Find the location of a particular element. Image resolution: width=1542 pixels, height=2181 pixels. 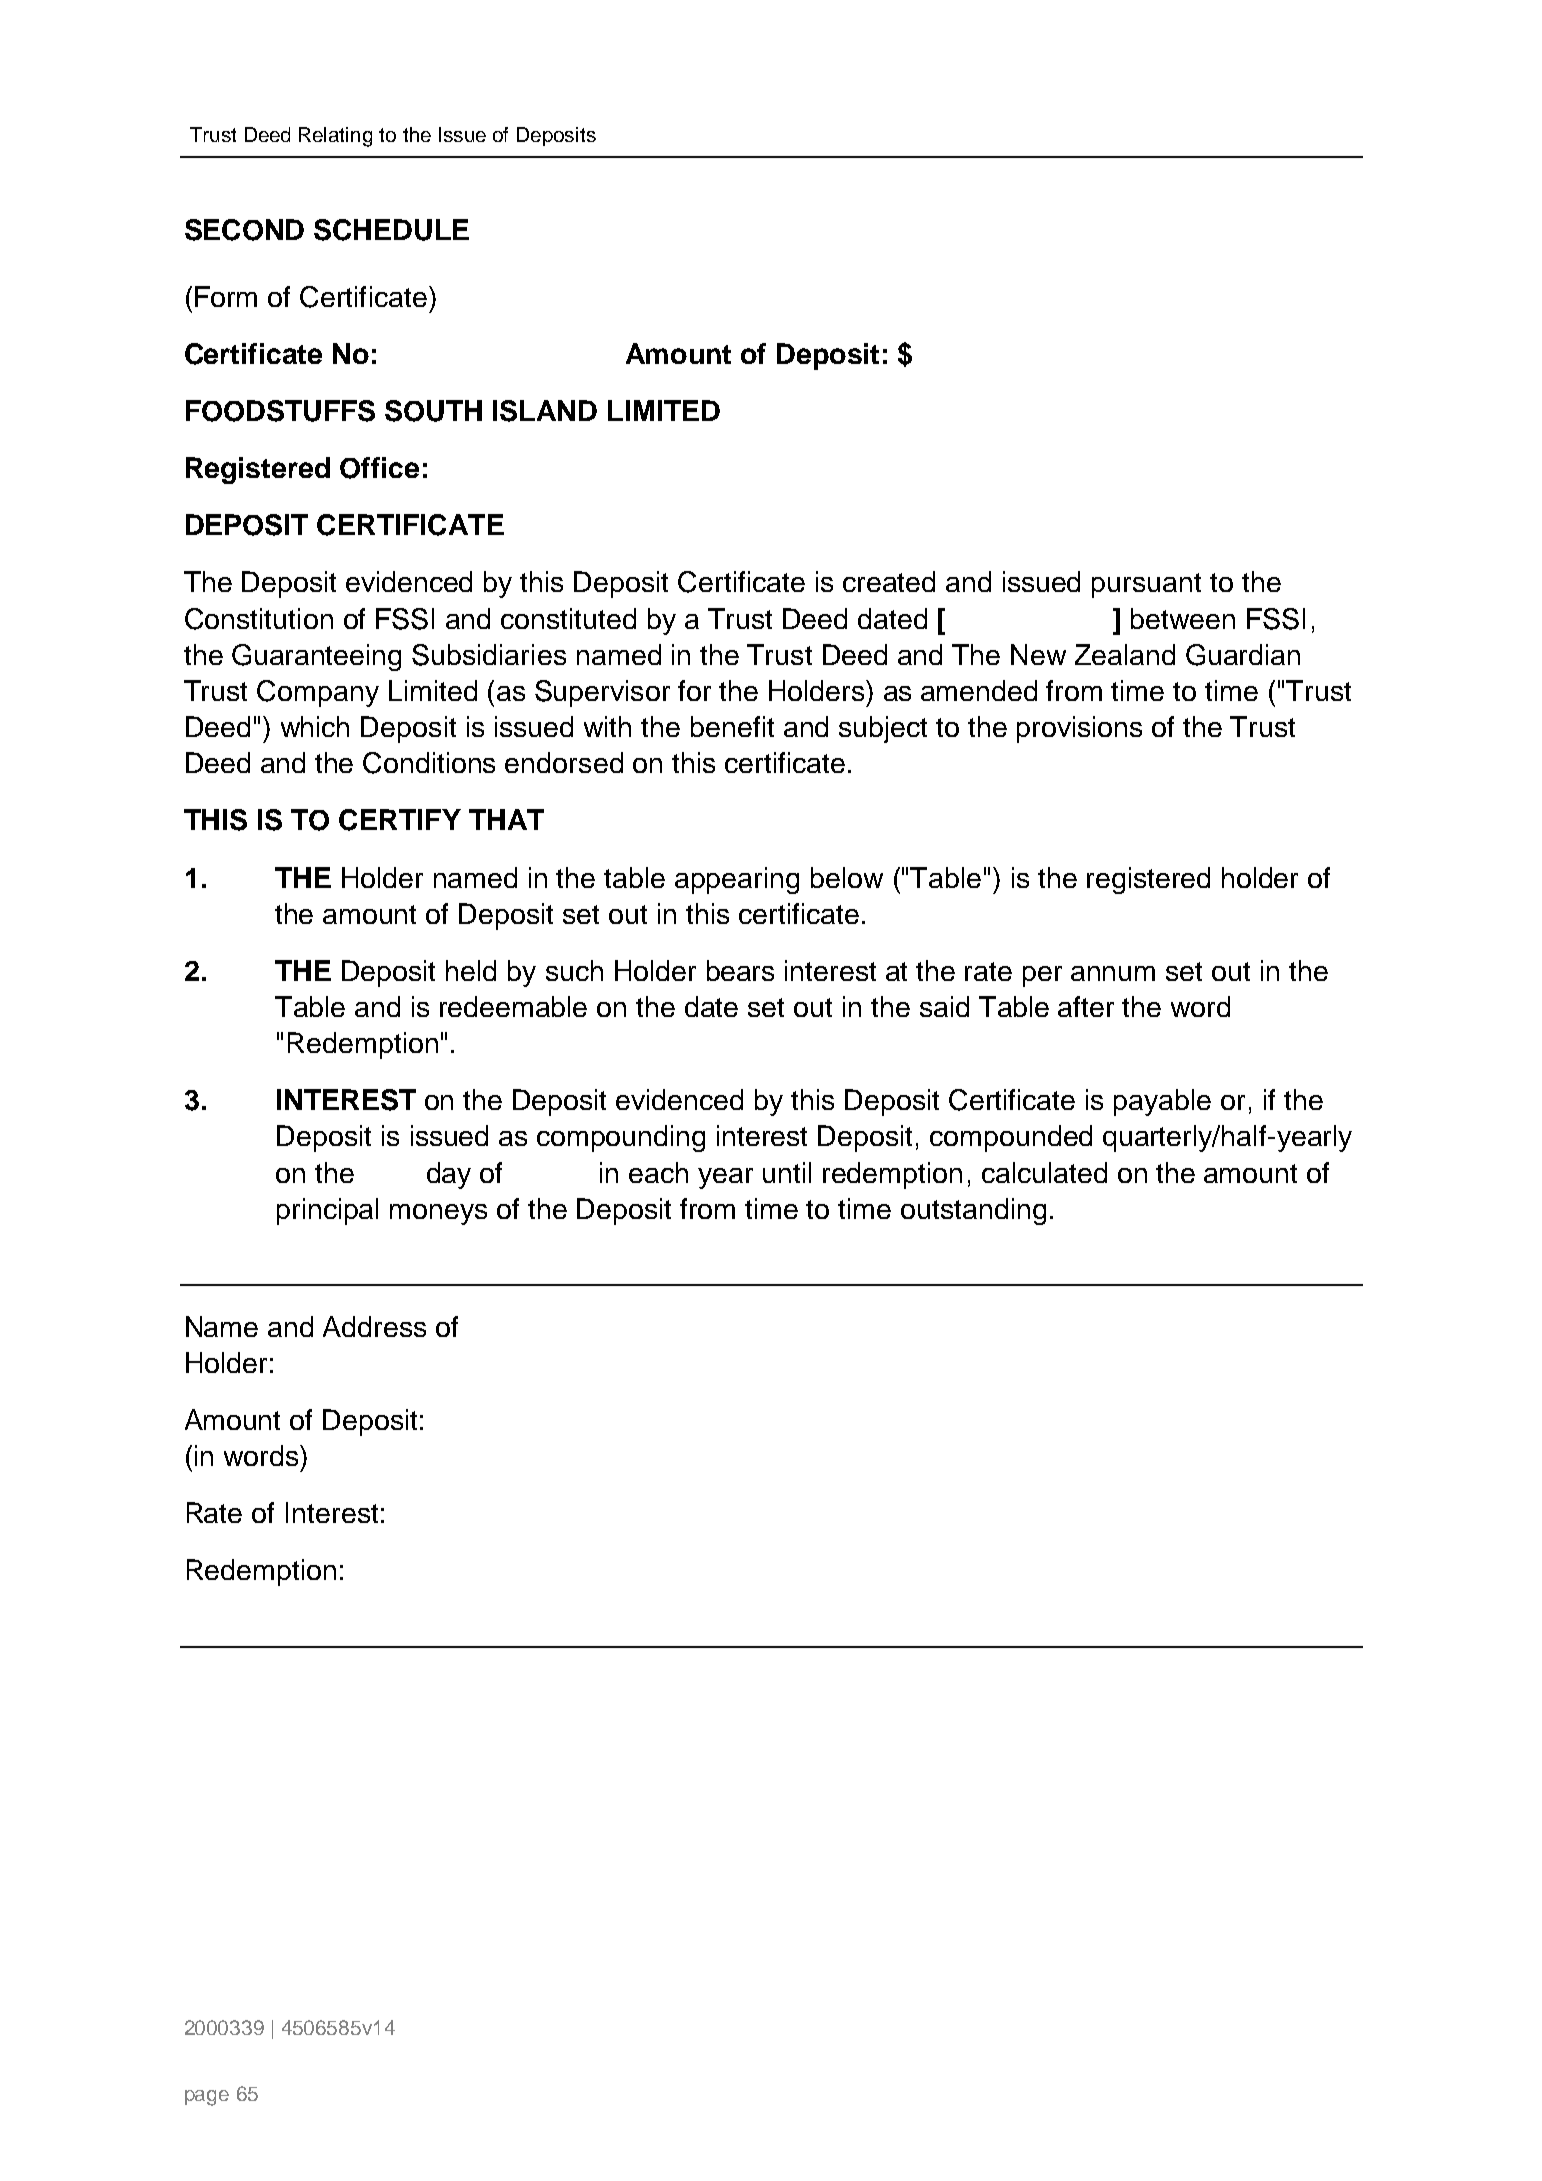

ISLAND is located at coordinates (545, 411).
